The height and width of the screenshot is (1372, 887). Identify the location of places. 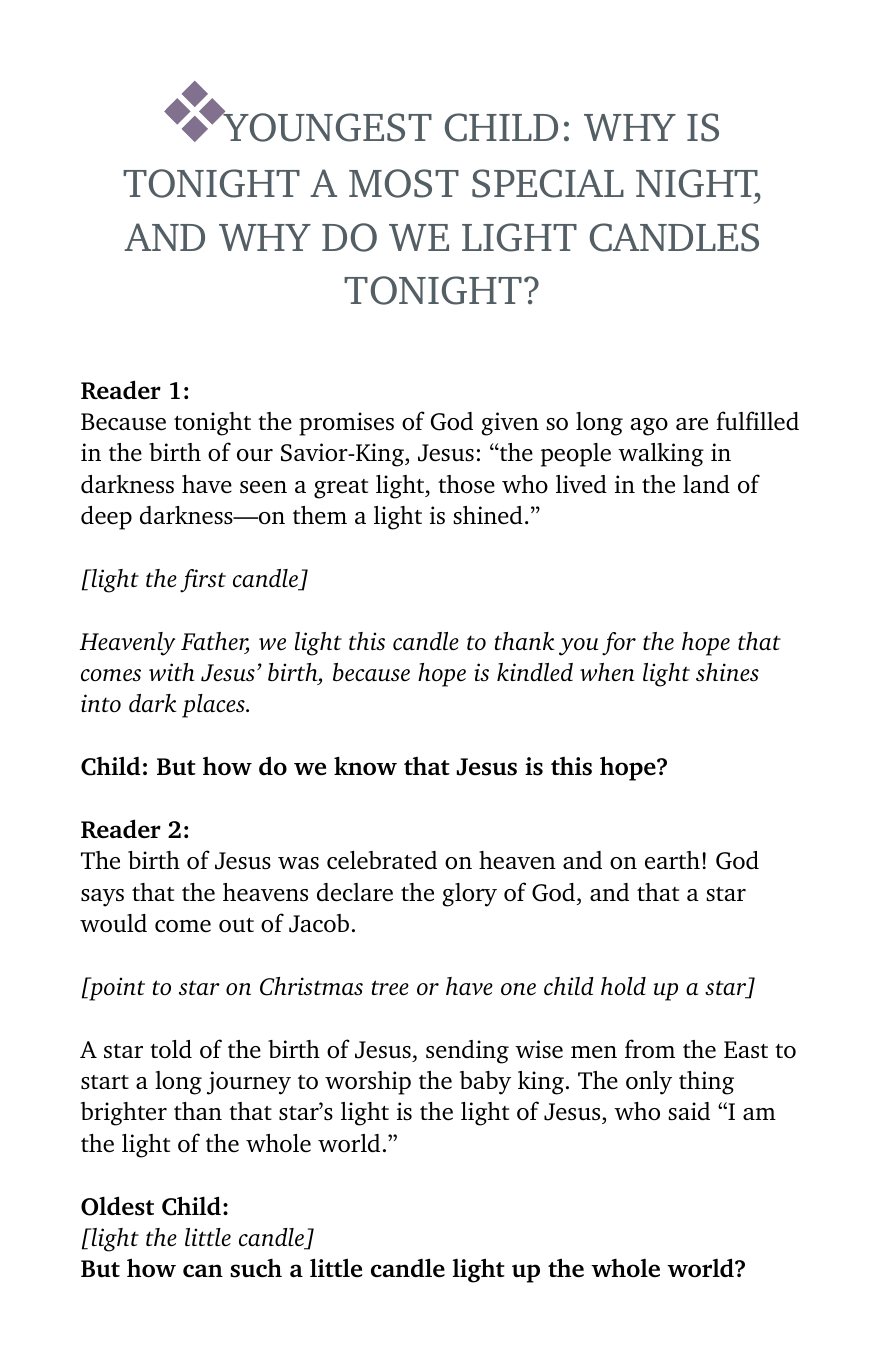
(214, 706).
